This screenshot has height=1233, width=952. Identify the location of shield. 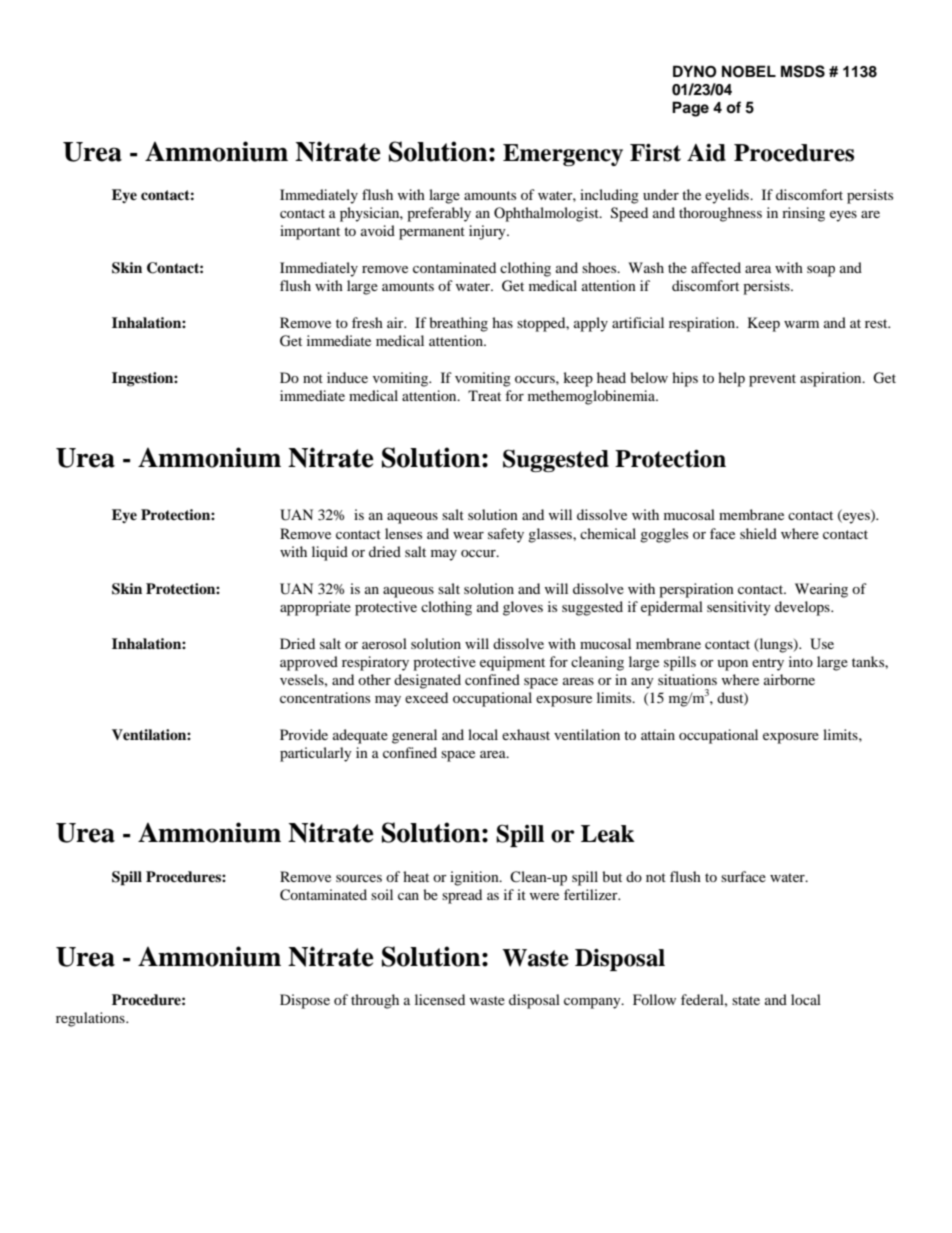
(758, 533).
